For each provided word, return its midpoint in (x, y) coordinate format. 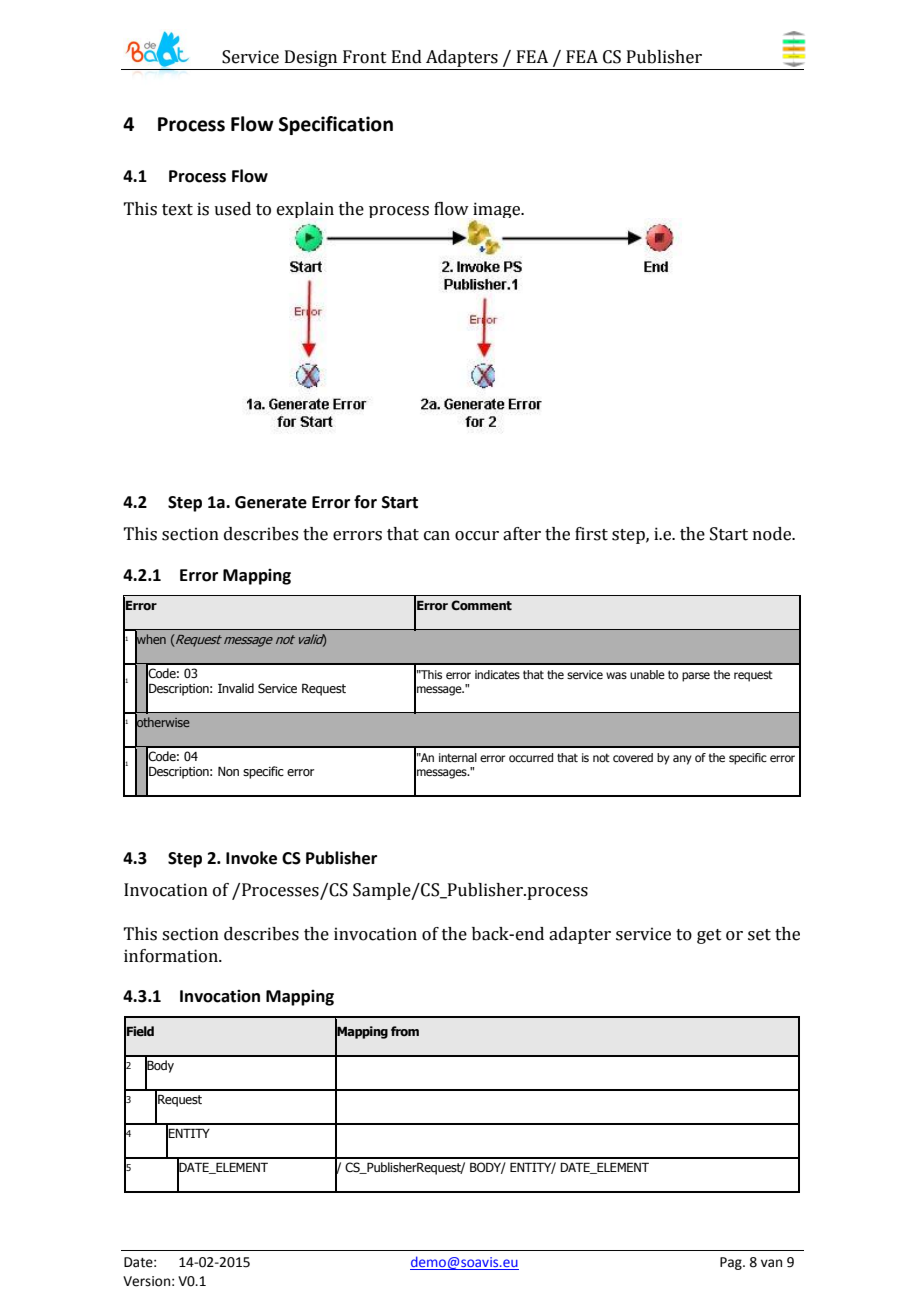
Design (311, 60)
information (172, 956)
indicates (497, 674)
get (709, 936)
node (773, 534)
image (498, 211)
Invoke (251, 858)
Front (365, 57)
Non (228, 771)
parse (696, 677)
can (437, 536)
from (405, 1031)
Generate (271, 502)
